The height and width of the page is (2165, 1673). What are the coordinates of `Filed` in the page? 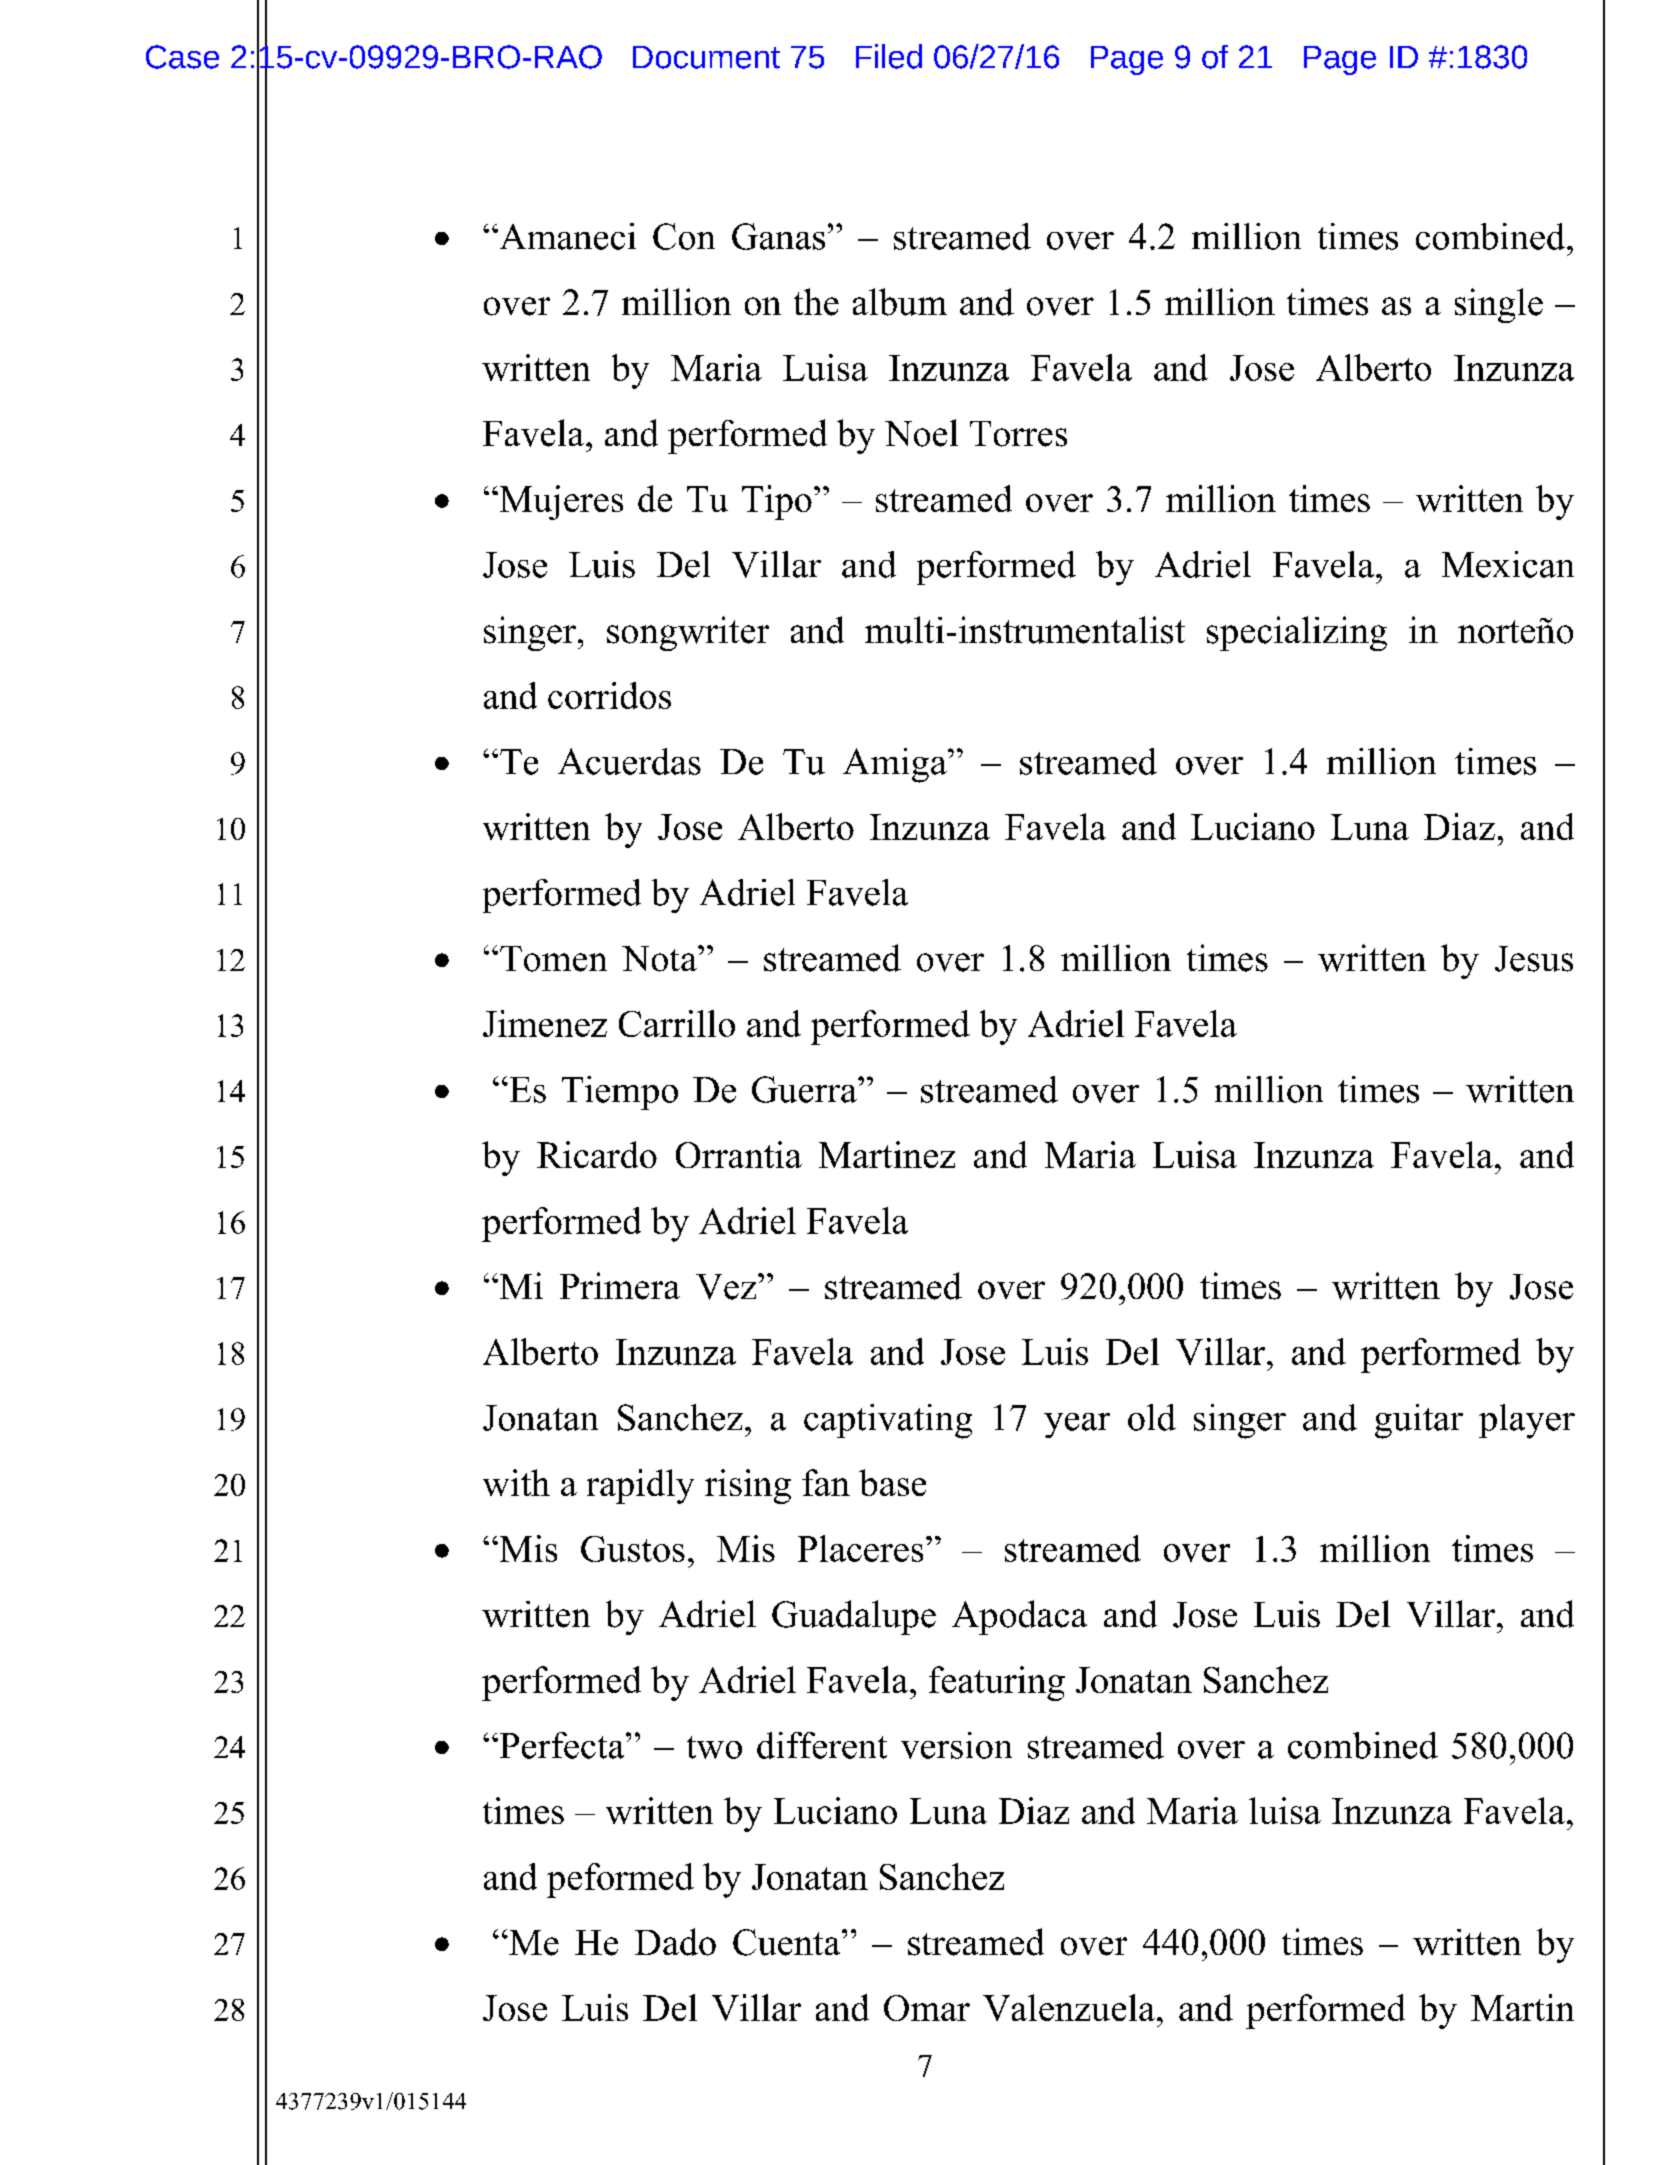 It's located at (889, 56).
